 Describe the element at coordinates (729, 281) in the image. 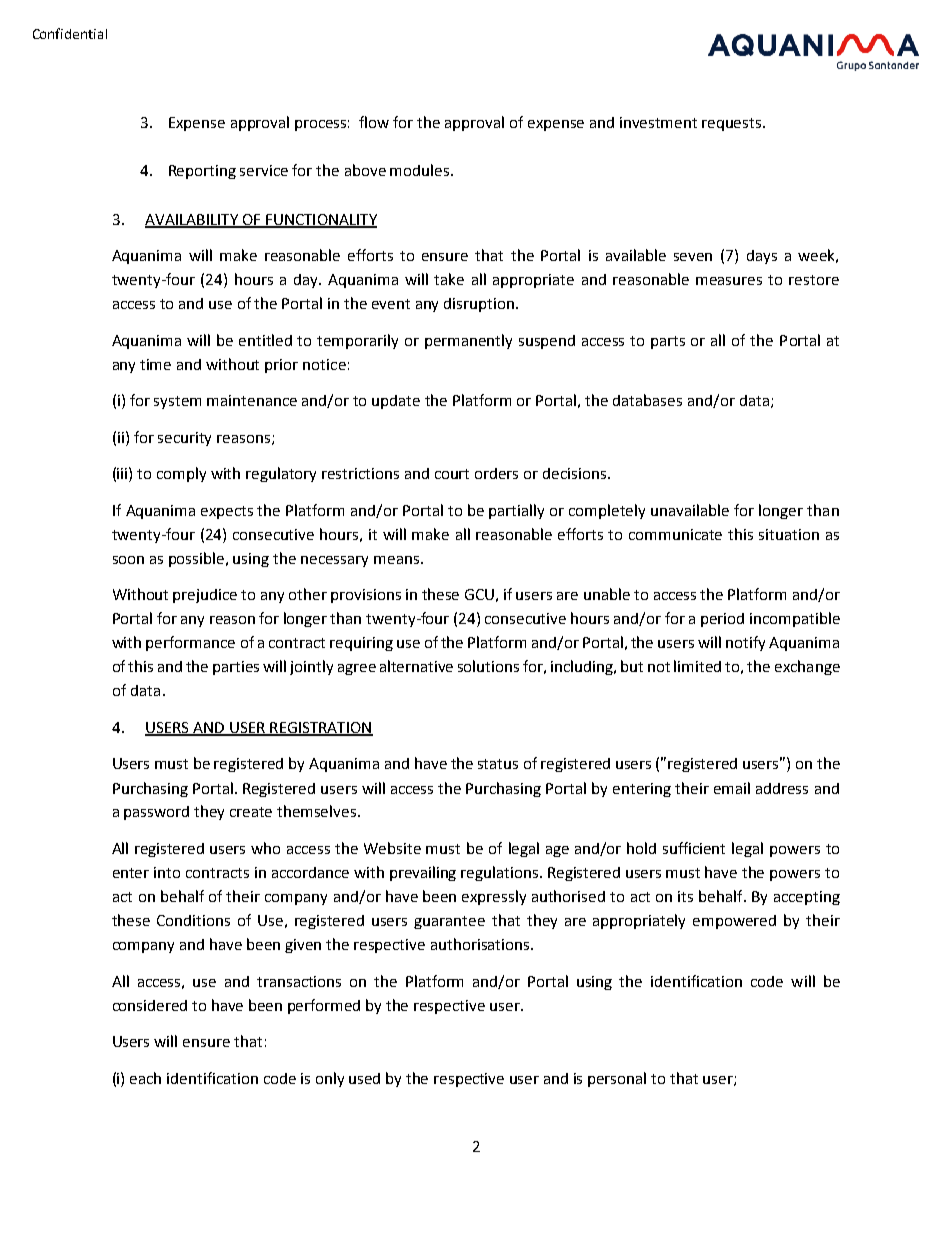

I see `measures` at that location.
